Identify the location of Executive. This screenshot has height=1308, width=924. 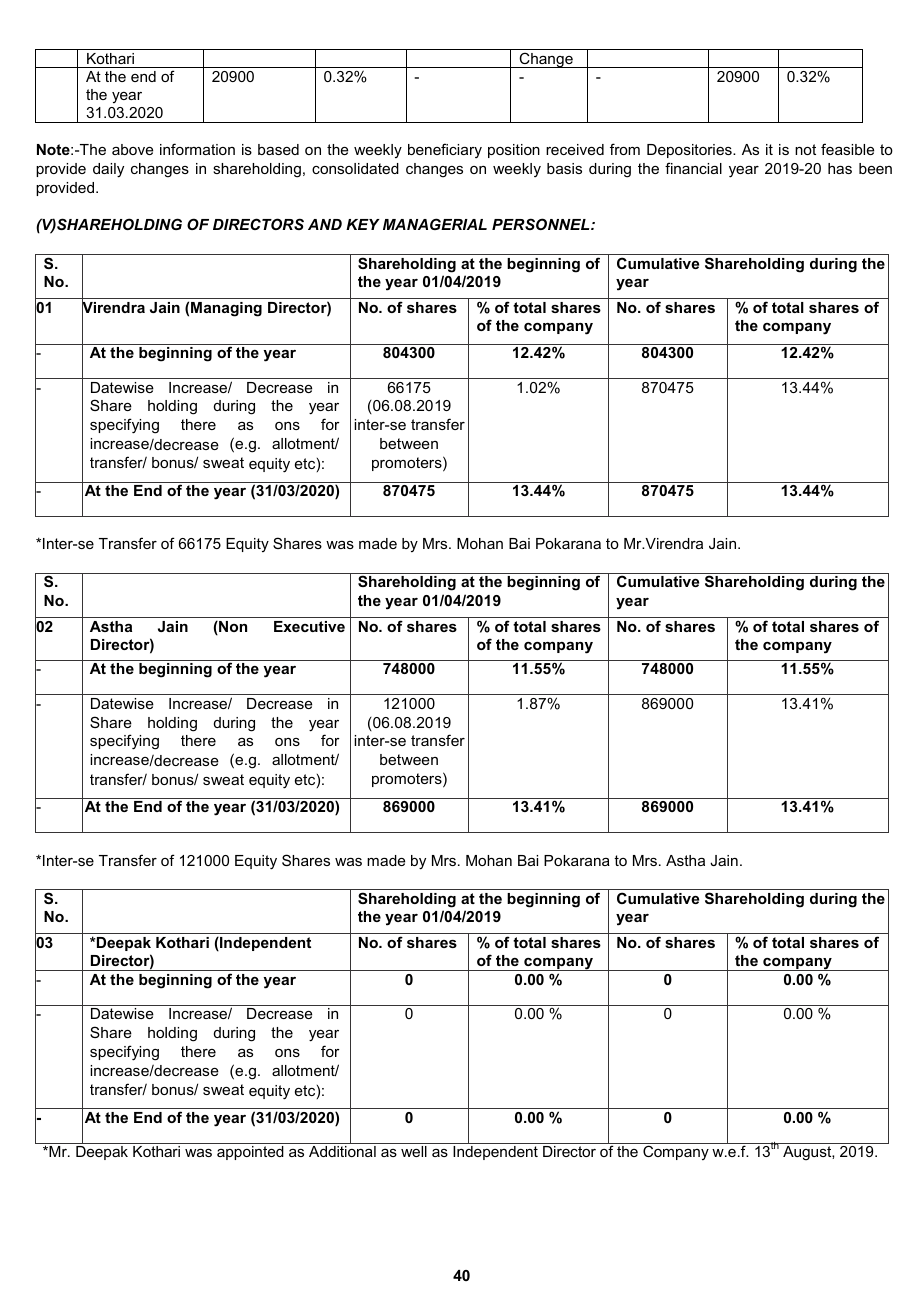
(309, 626).
